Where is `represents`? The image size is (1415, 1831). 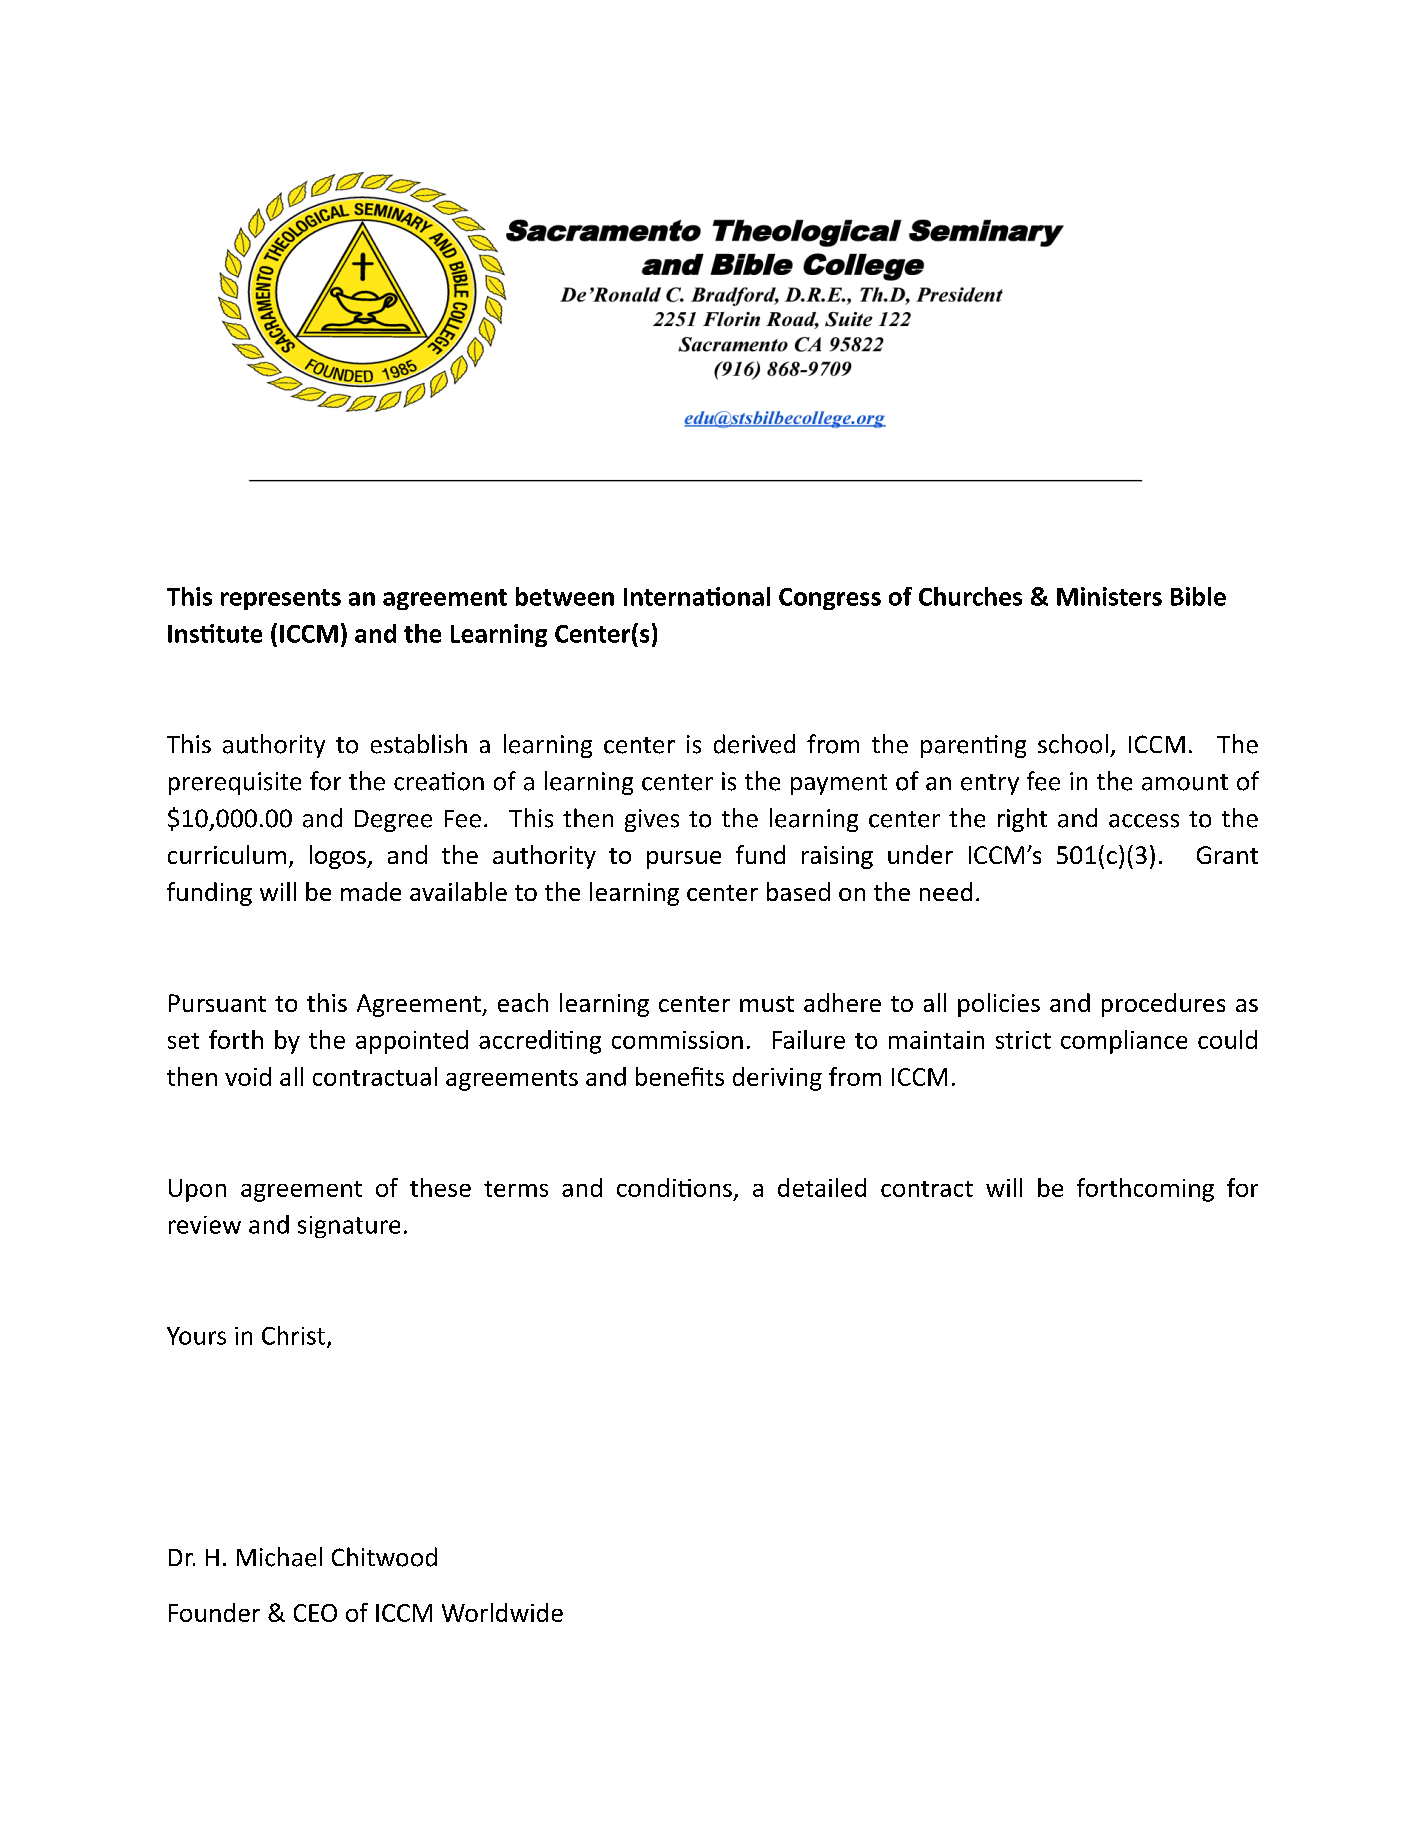 represents is located at coordinates (281, 599).
